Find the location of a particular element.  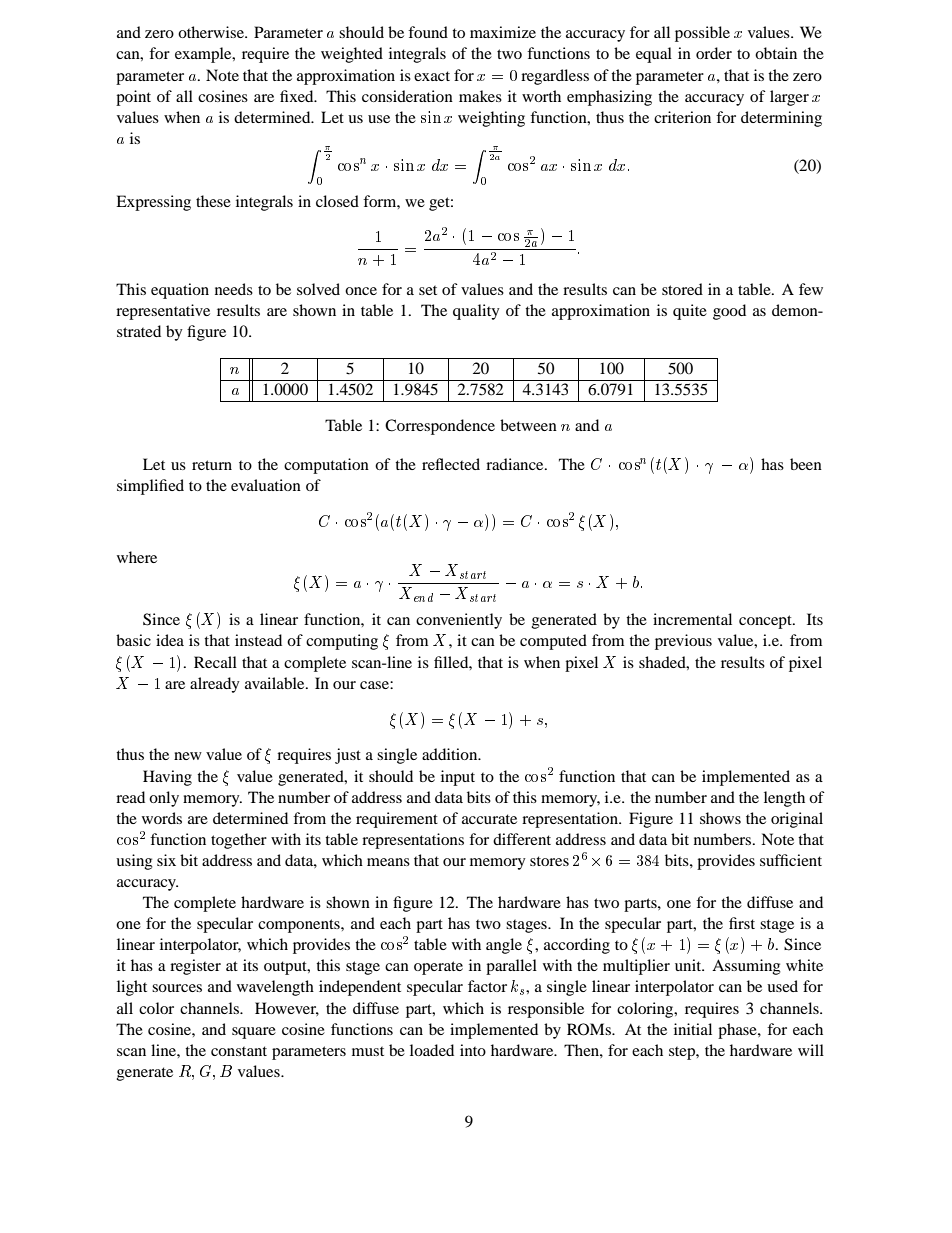

Correspondence is located at coordinates (440, 427).
